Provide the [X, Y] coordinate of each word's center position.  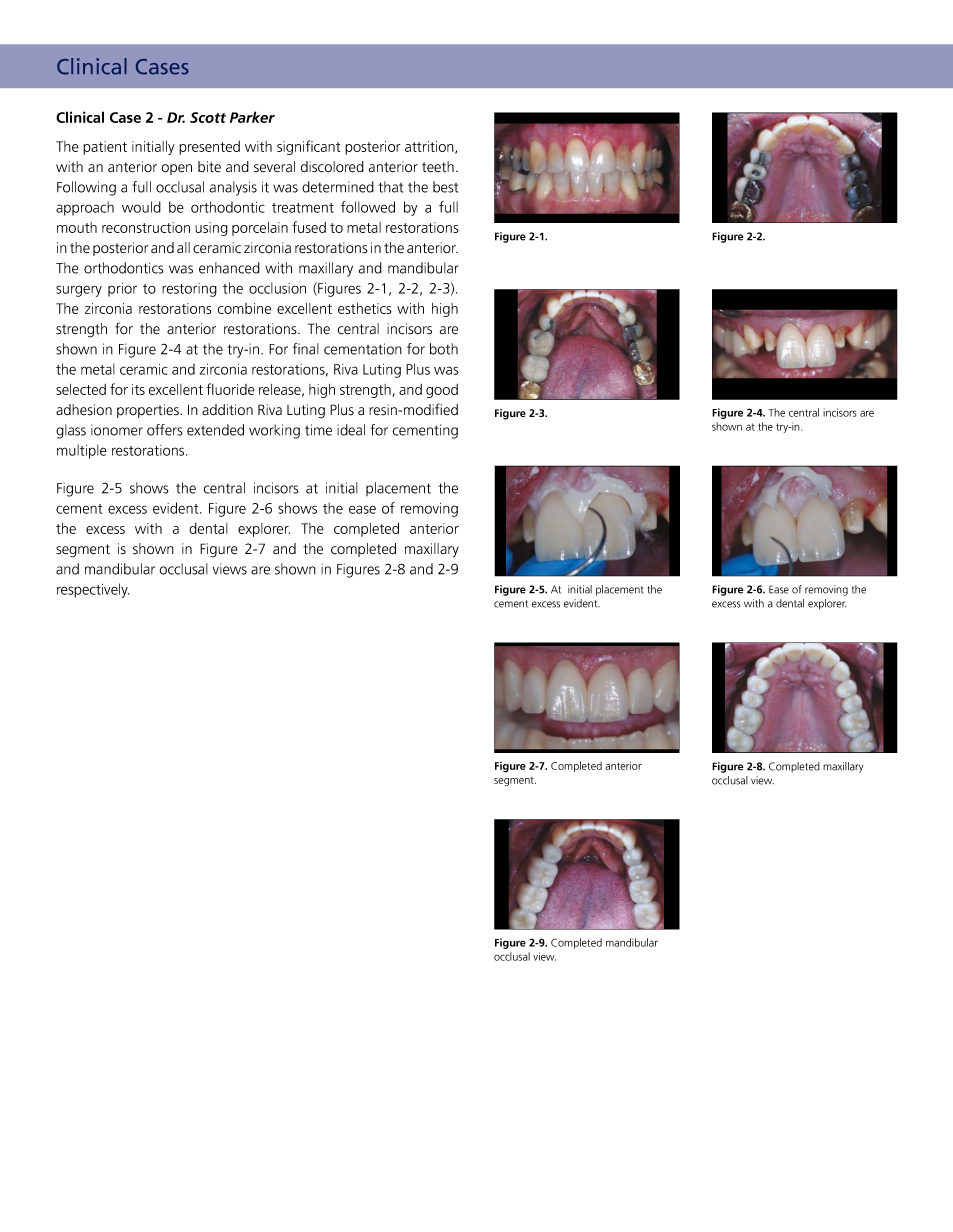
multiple [82, 451]
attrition [430, 147]
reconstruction [146, 227]
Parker [252, 117]
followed [368, 207]
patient [105, 148]
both [444, 349]
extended [215, 430]
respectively [93, 590]
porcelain [260, 229]
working [274, 431]
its [138, 389]
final [306, 349]
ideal [351, 430]
